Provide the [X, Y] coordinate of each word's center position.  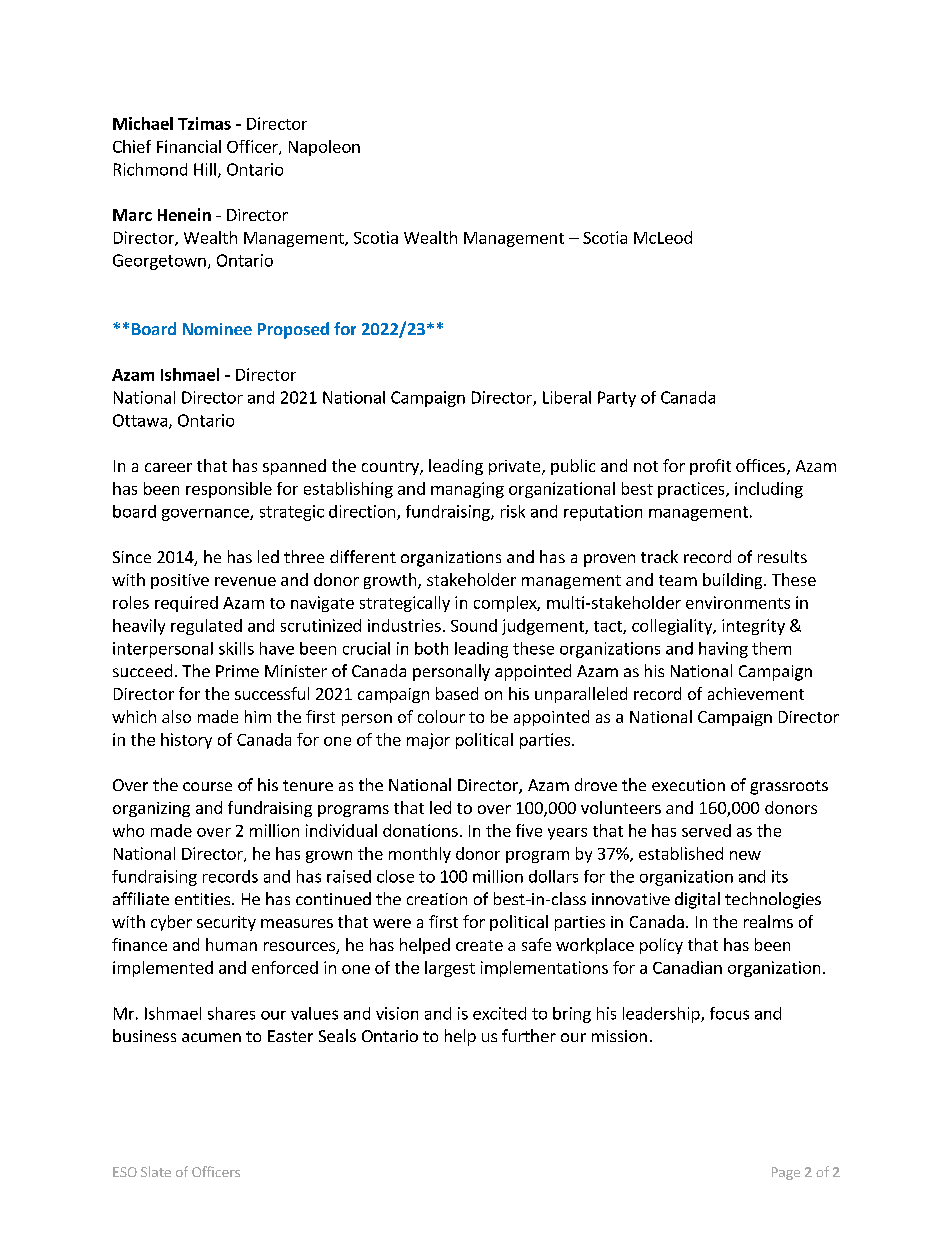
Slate [156, 1171]
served [706, 830]
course [207, 786]
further [529, 1035]
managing [467, 490]
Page [786, 1173]
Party [617, 399]
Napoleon [324, 148]
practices [692, 490]
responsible [229, 490]
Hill [205, 169]
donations [420, 830]
